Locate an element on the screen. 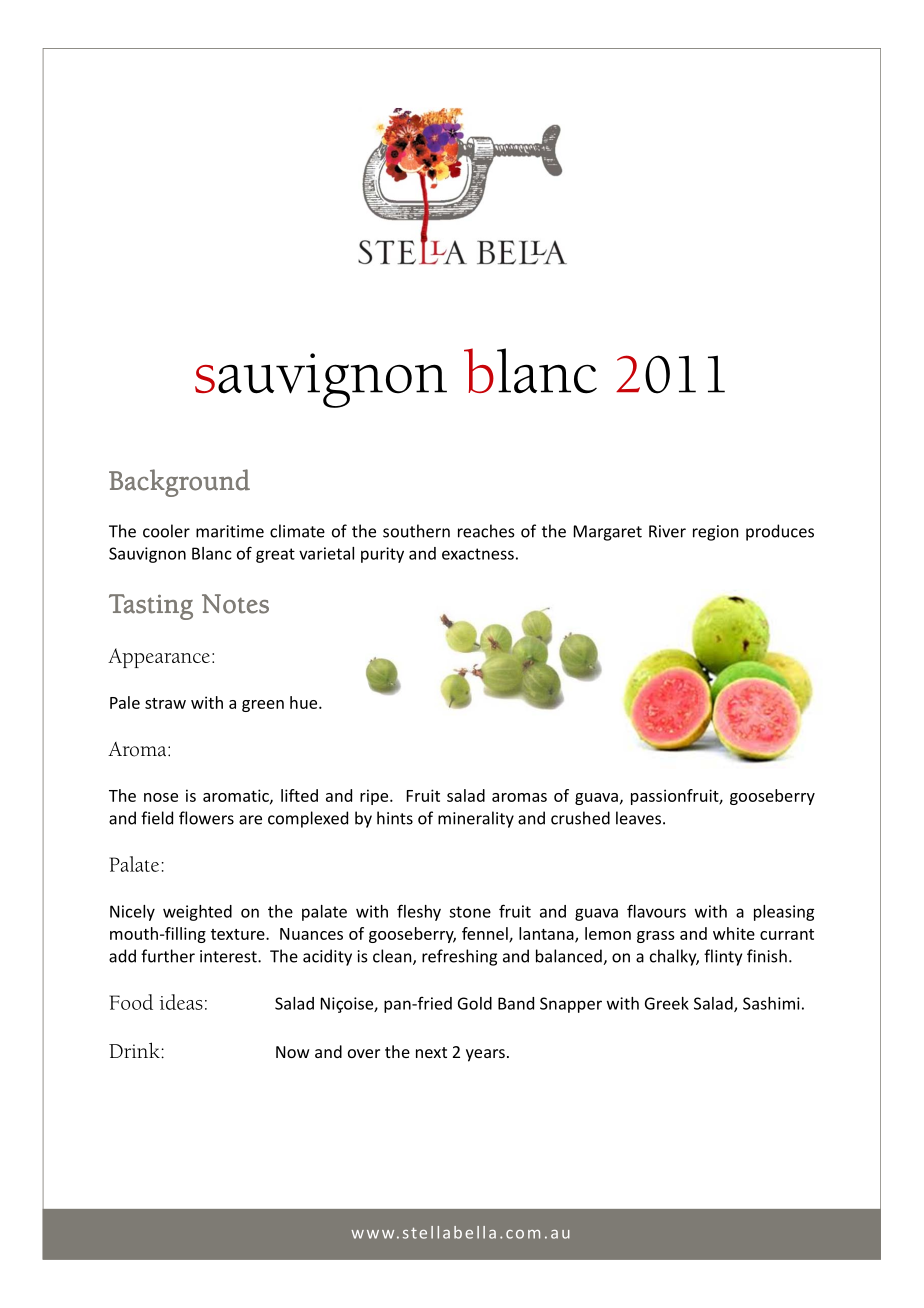 This screenshot has width=924, height=1308. region is located at coordinates (715, 533).
